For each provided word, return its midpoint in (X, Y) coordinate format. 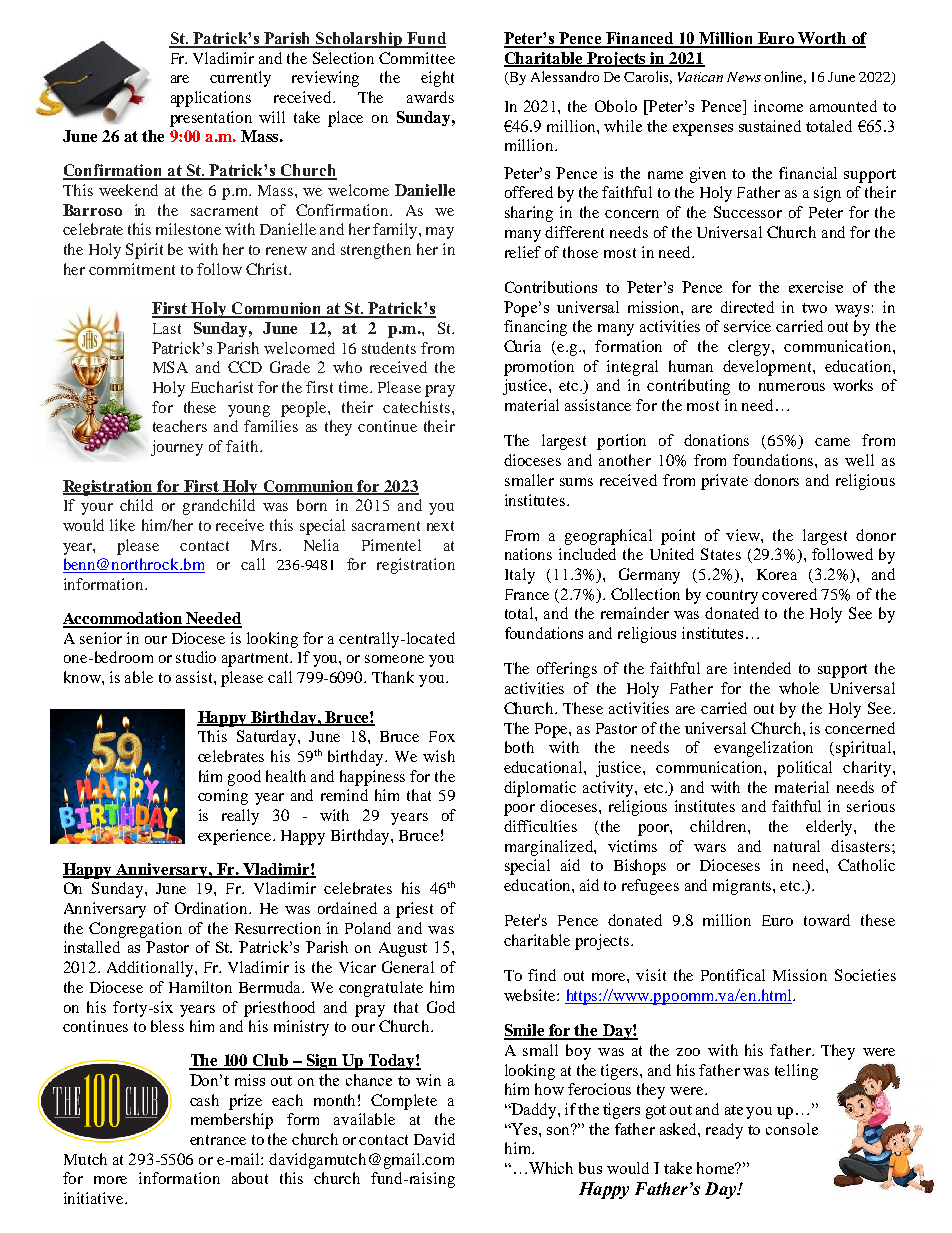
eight (437, 79)
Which (551, 1168)
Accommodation (124, 619)
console (792, 1129)
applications (211, 99)
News (744, 77)
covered (789, 594)
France (527, 594)
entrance (218, 1140)
